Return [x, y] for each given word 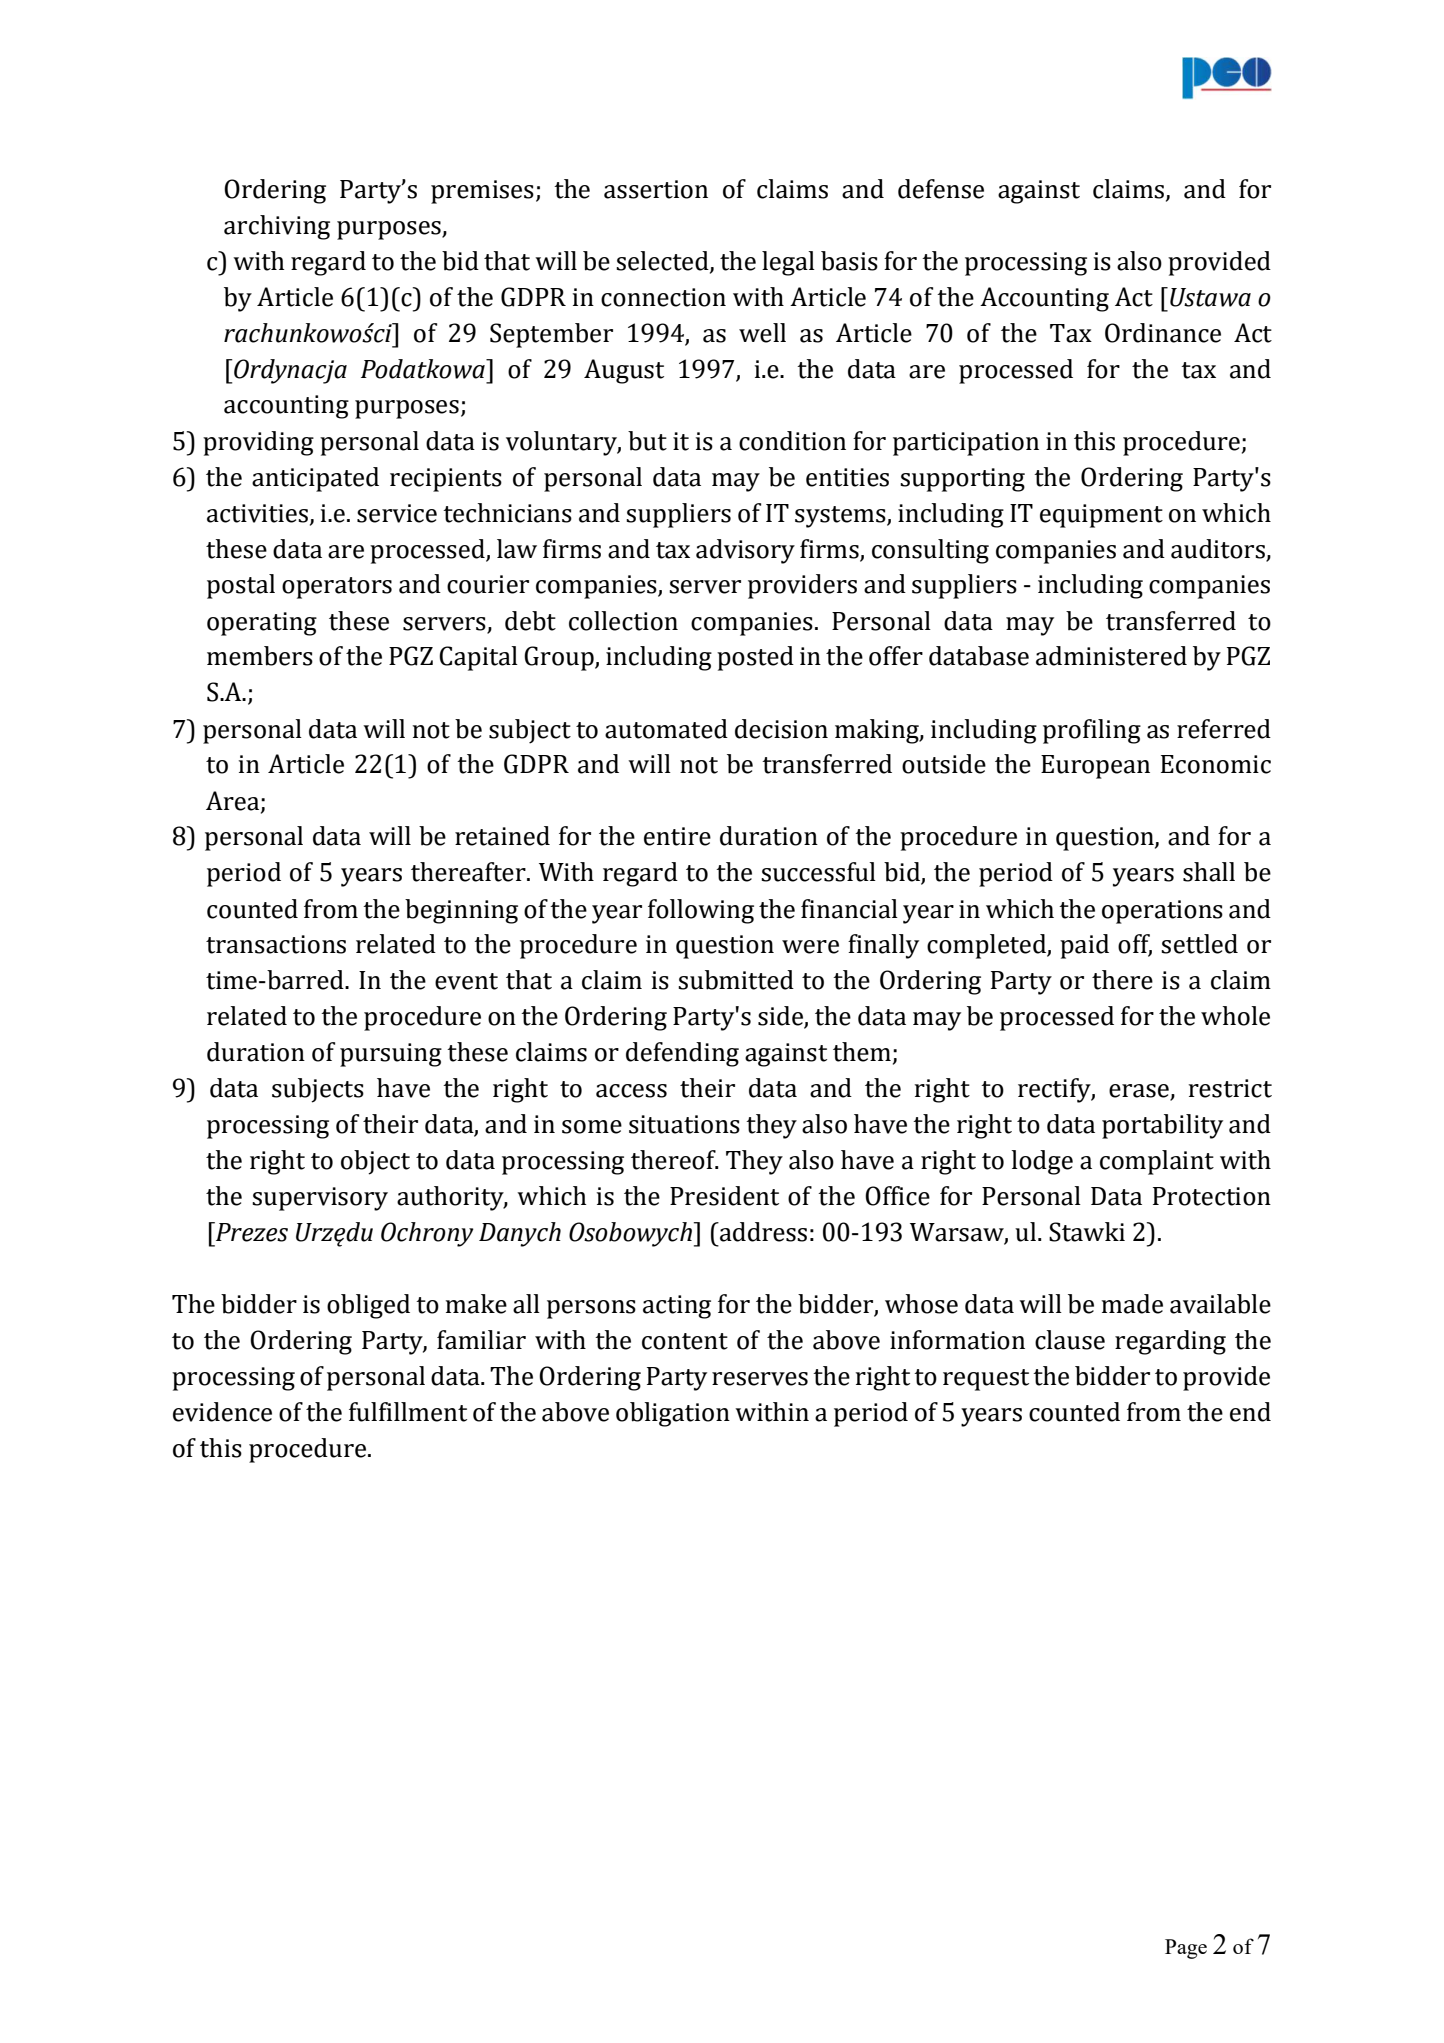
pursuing [391, 1055]
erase [1140, 1092]
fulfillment [408, 1412]
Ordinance [1163, 333]
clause [1070, 1340]
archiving [277, 227]
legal [788, 263]
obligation [673, 1414]
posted [755, 658]
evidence [222, 1412]
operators [337, 588]
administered [1111, 656]
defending [682, 1054]
